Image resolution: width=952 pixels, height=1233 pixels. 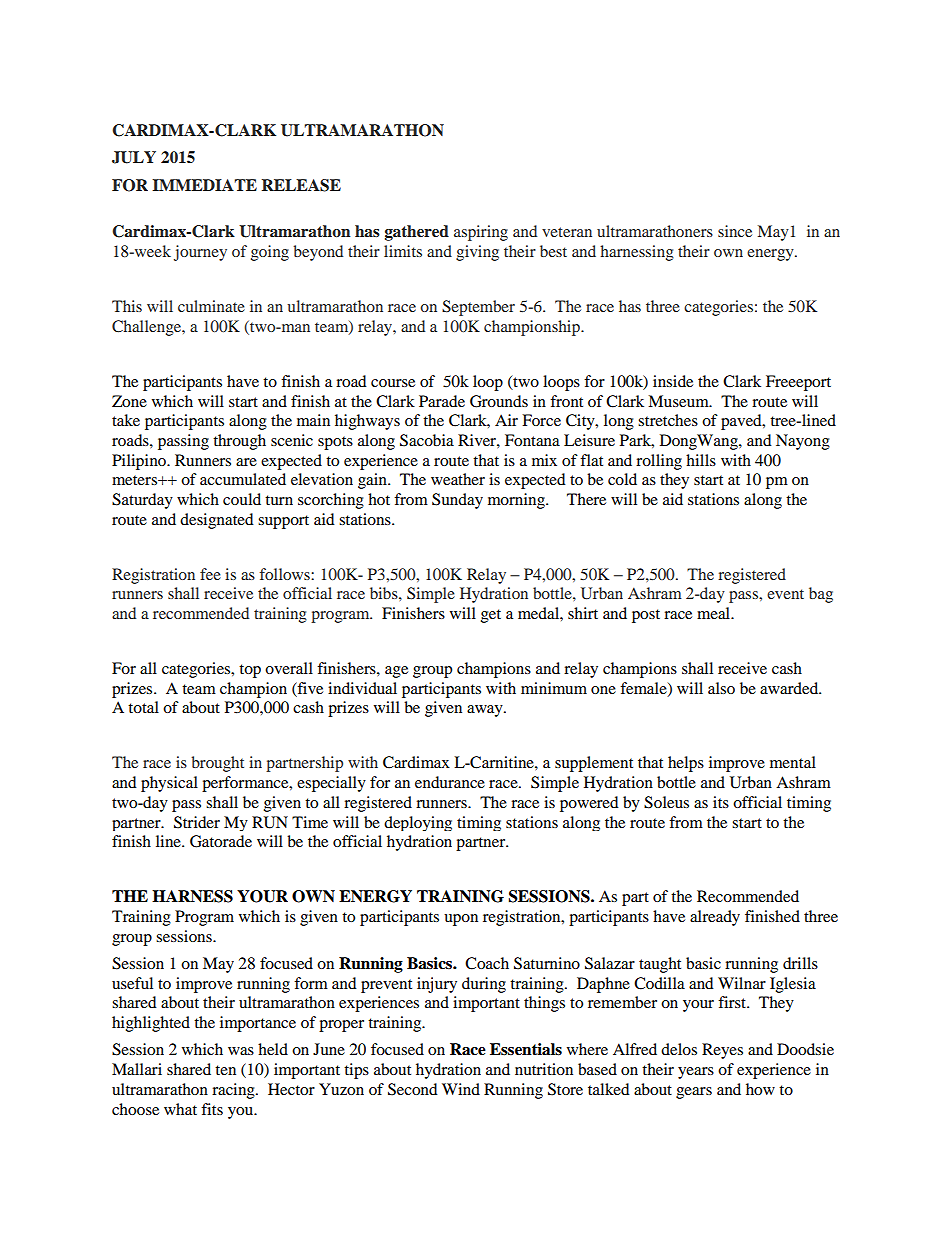 What do you see at coordinates (760, 1089) in the image?
I see `how` at bounding box center [760, 1089].
